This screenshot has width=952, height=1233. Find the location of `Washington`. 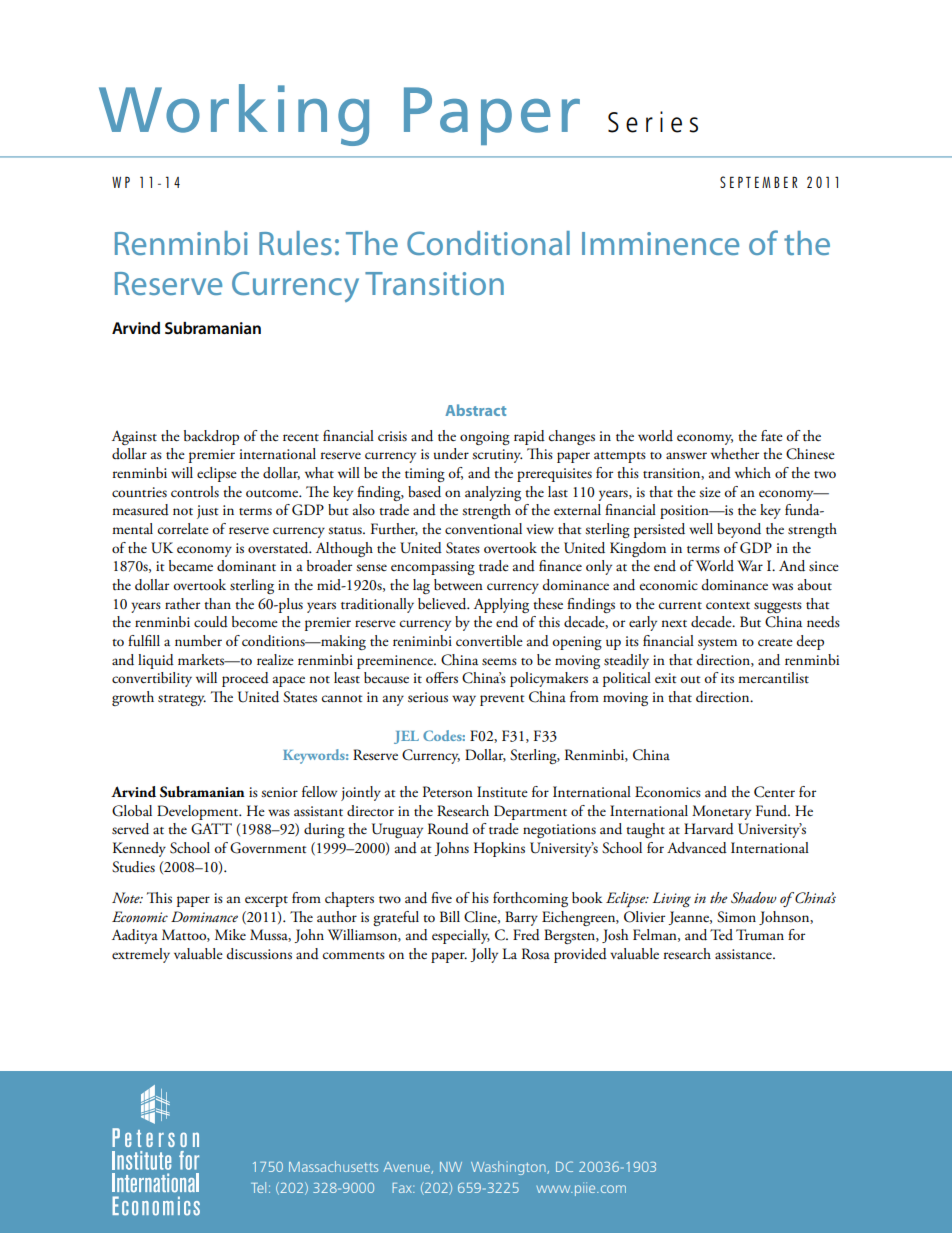

Washington is located at coordinates (509, 1168).
